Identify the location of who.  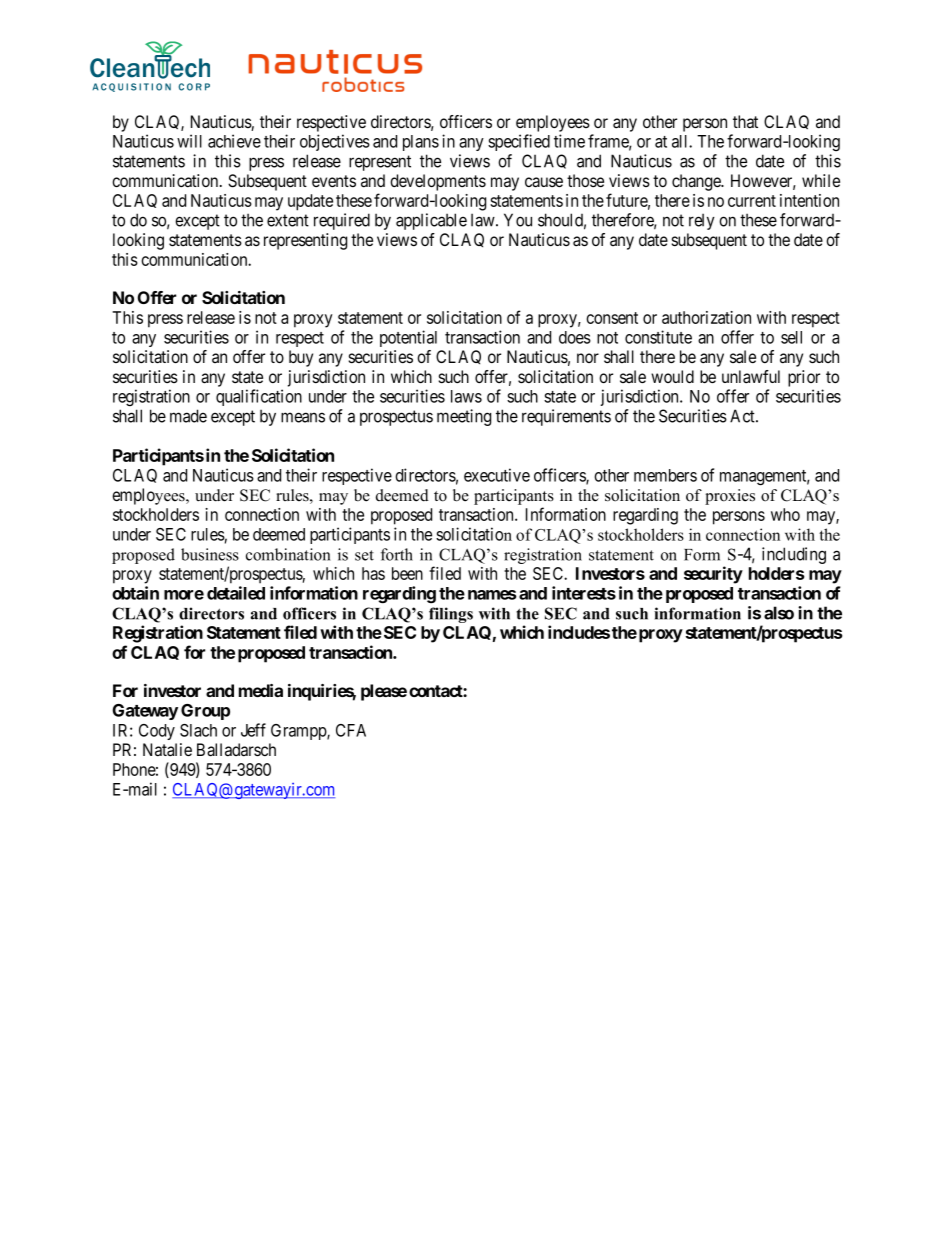
(785, 514).
